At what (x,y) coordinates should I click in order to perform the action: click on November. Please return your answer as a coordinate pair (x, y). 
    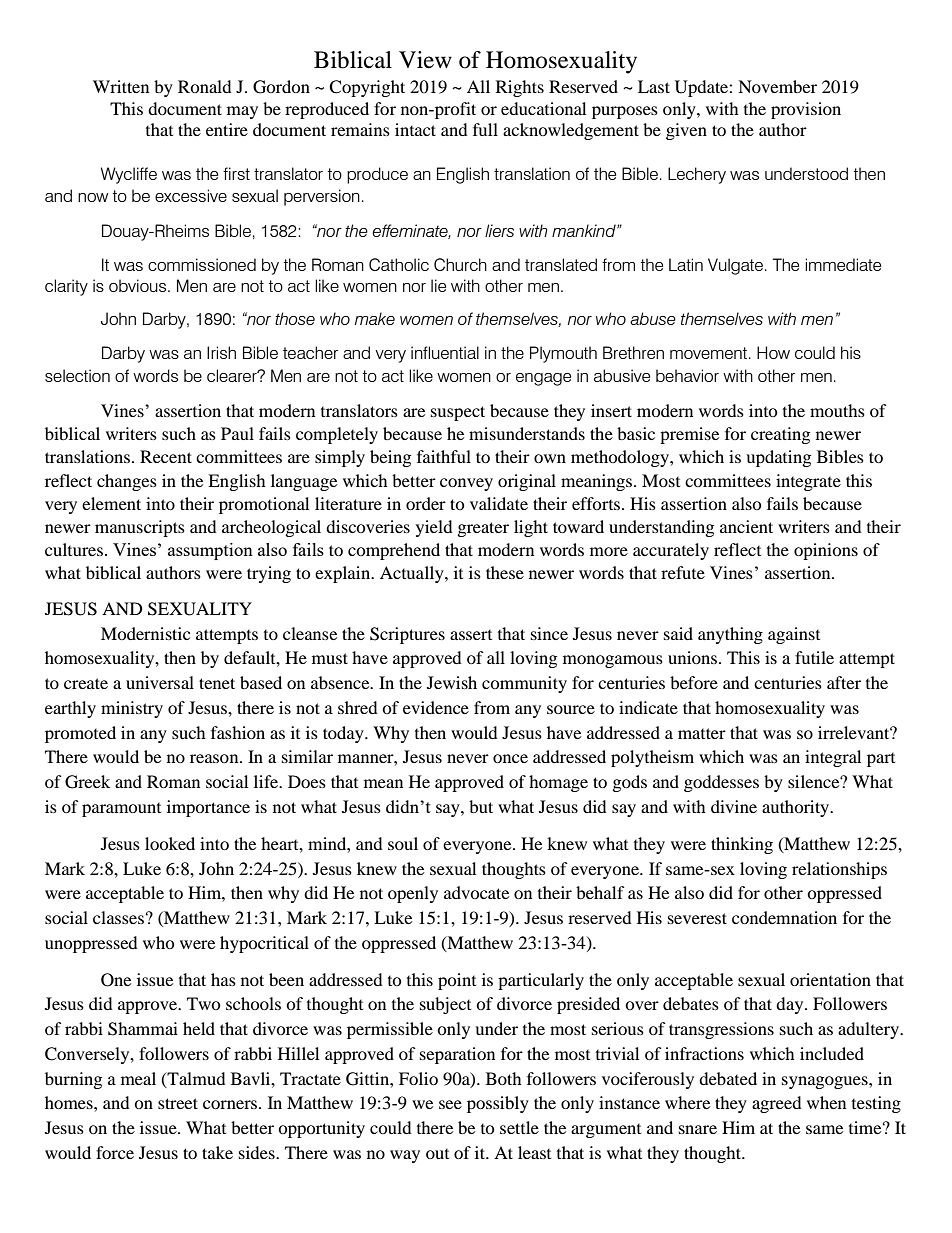
    Looking at the image, I should click on (777, 86).
